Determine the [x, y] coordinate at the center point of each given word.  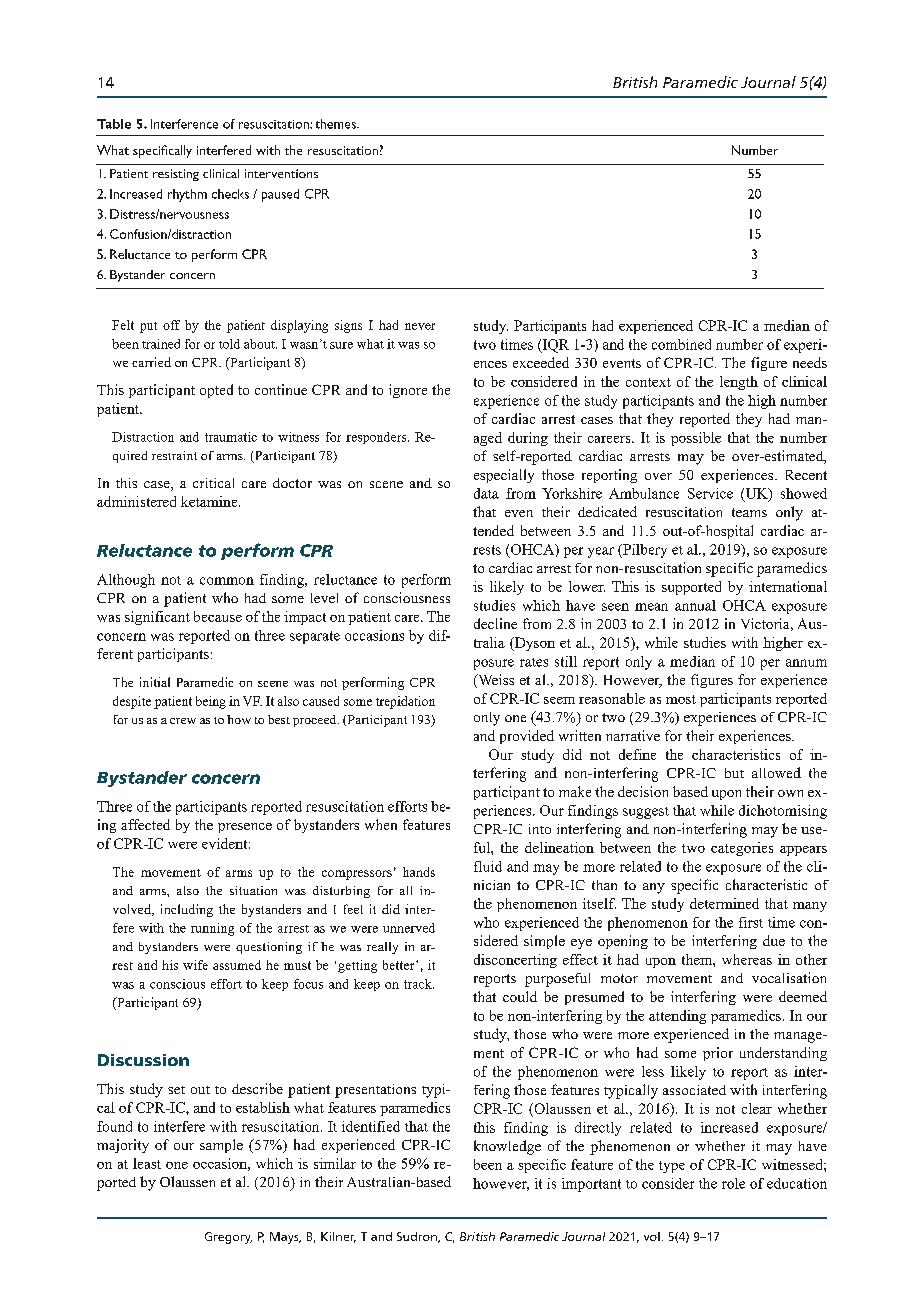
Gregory [228, 1238]
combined [681, 344]
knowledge [507, 1147]
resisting [176, 175]
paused [280, 195]
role [733, 1183]
